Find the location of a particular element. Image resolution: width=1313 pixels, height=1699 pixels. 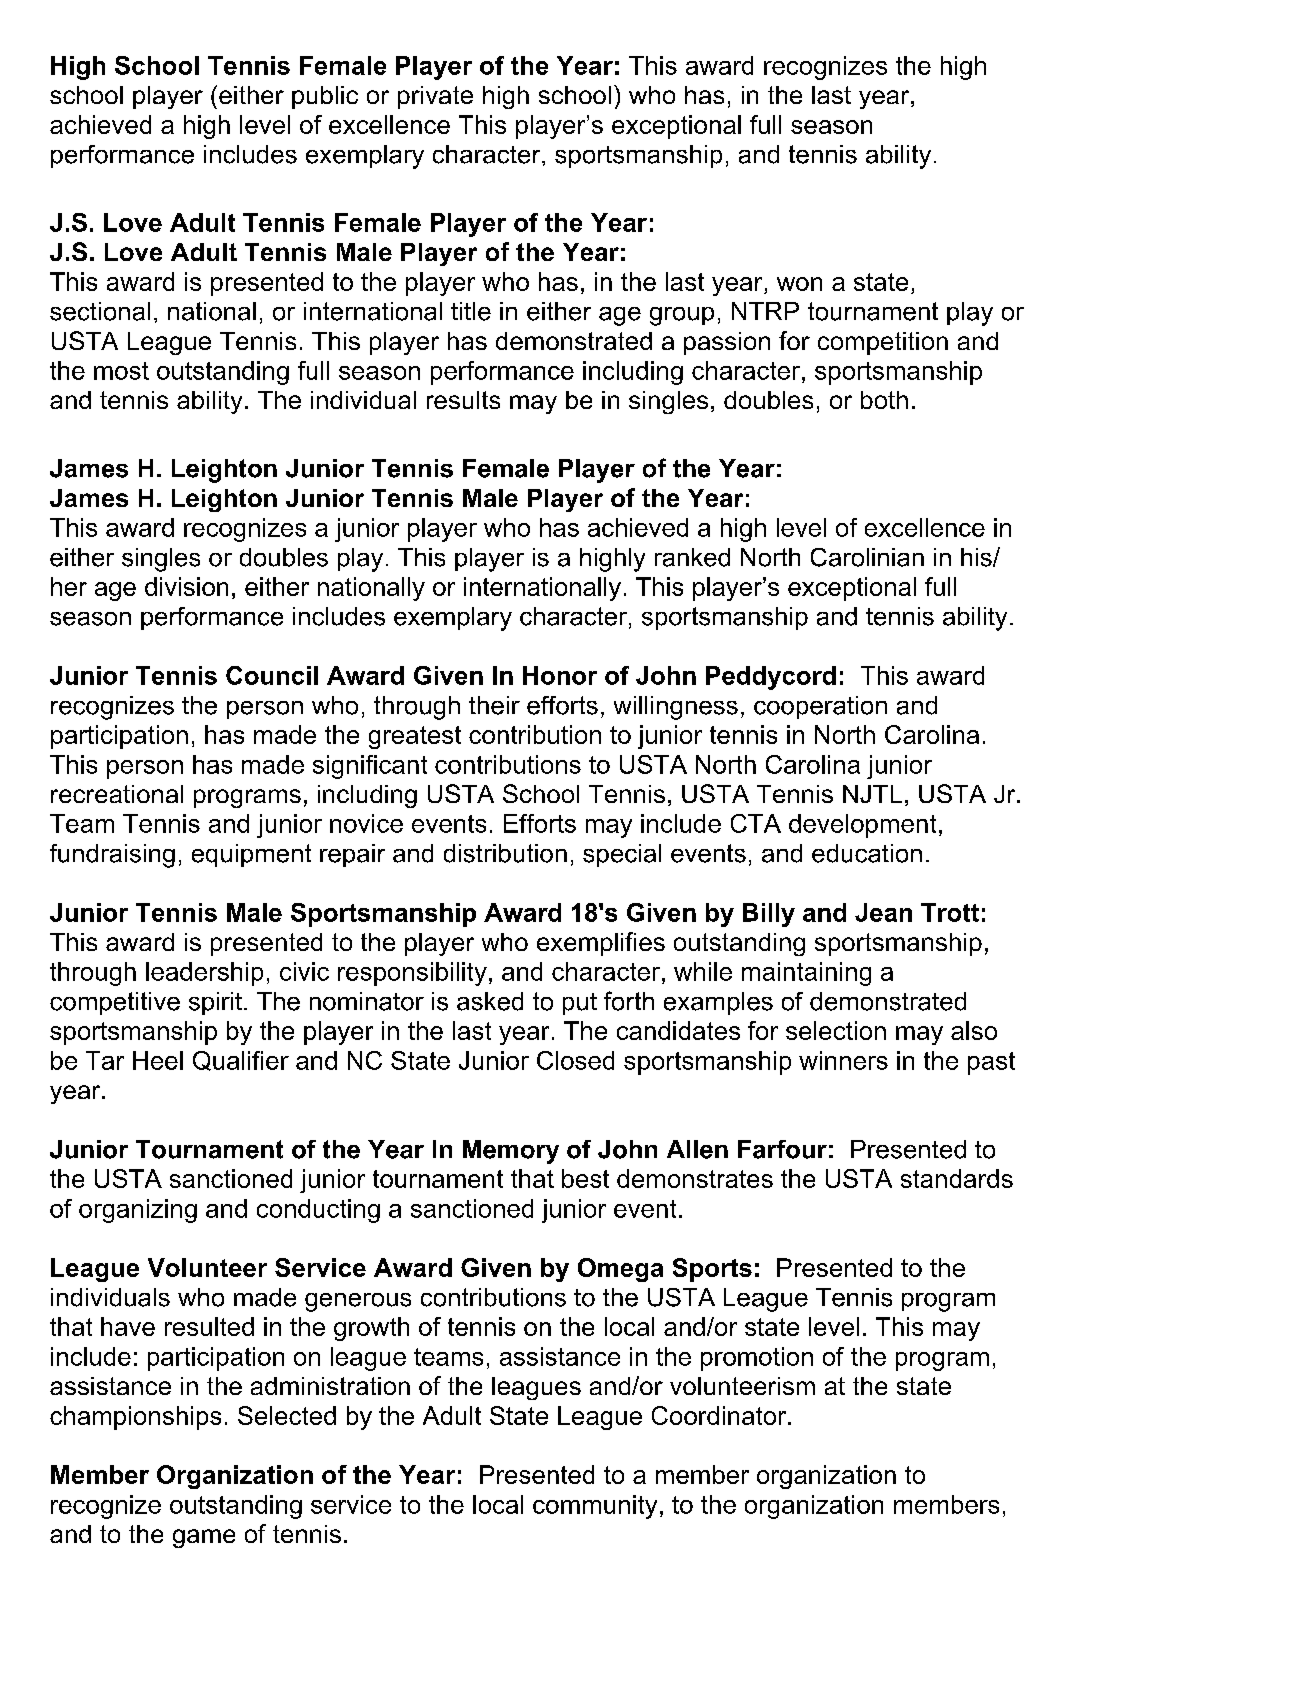

distribution is located at coordinates (505, 853).
